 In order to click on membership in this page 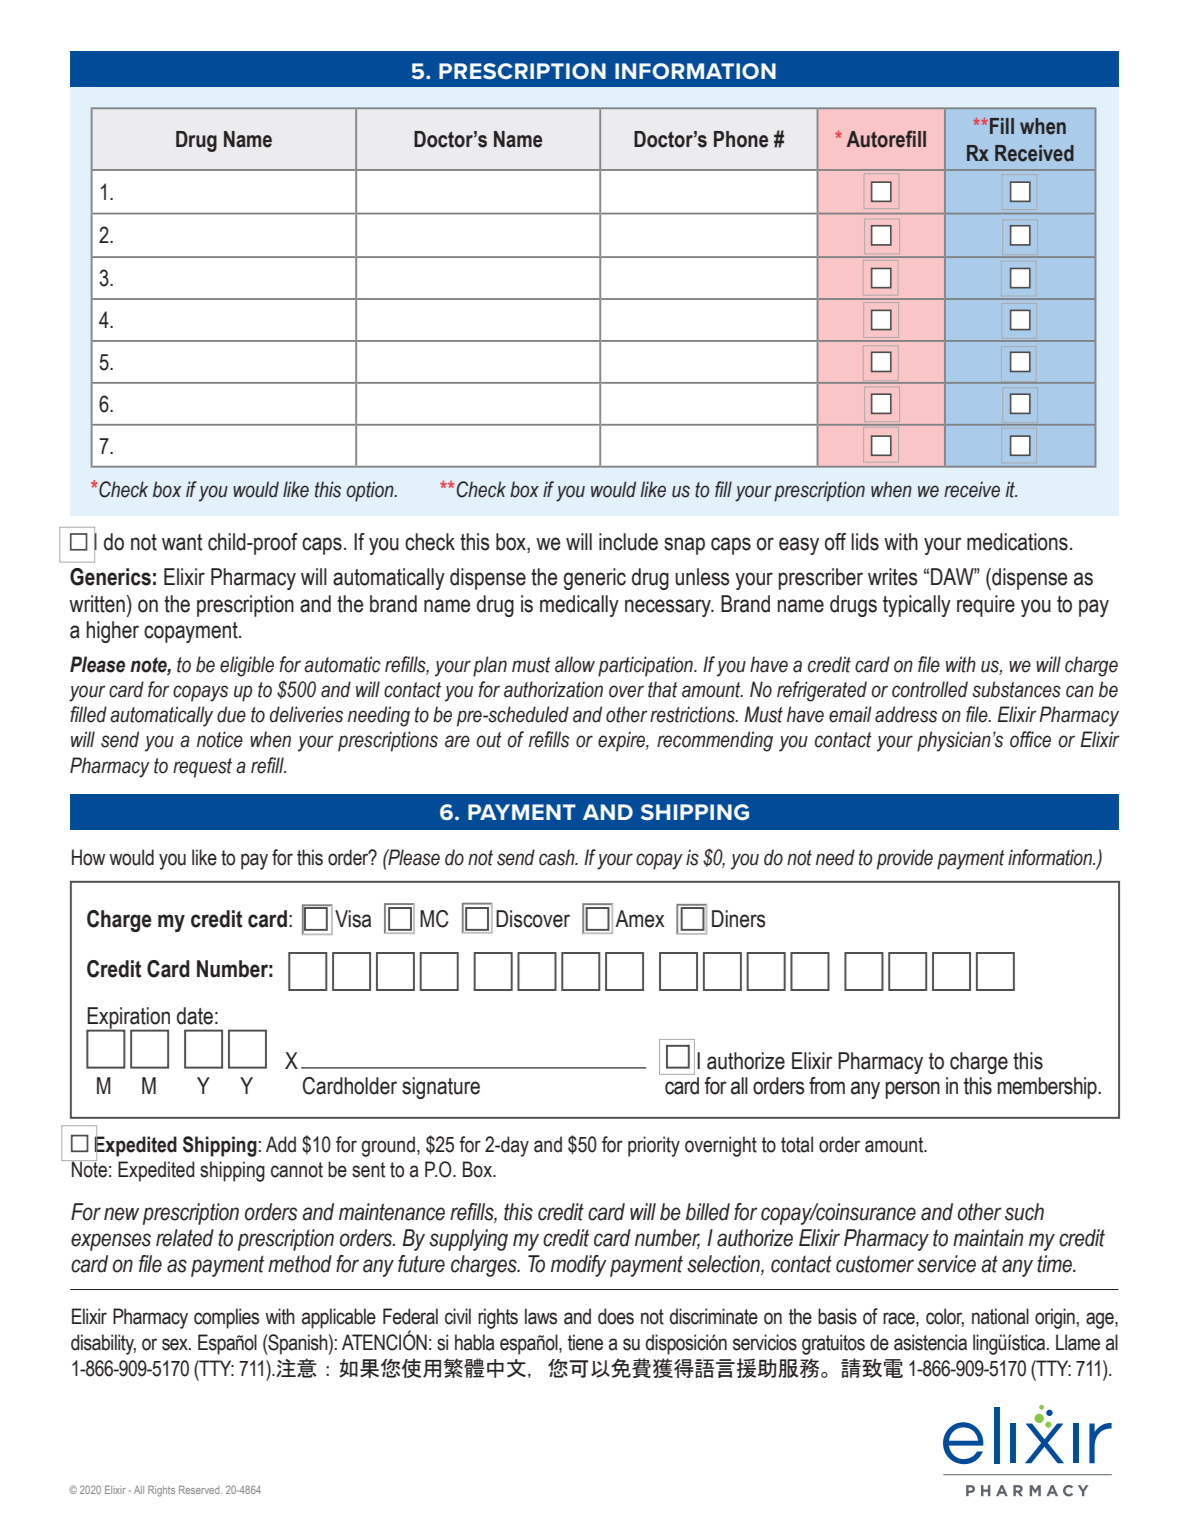, I will do `click(1048, 1088)`.
